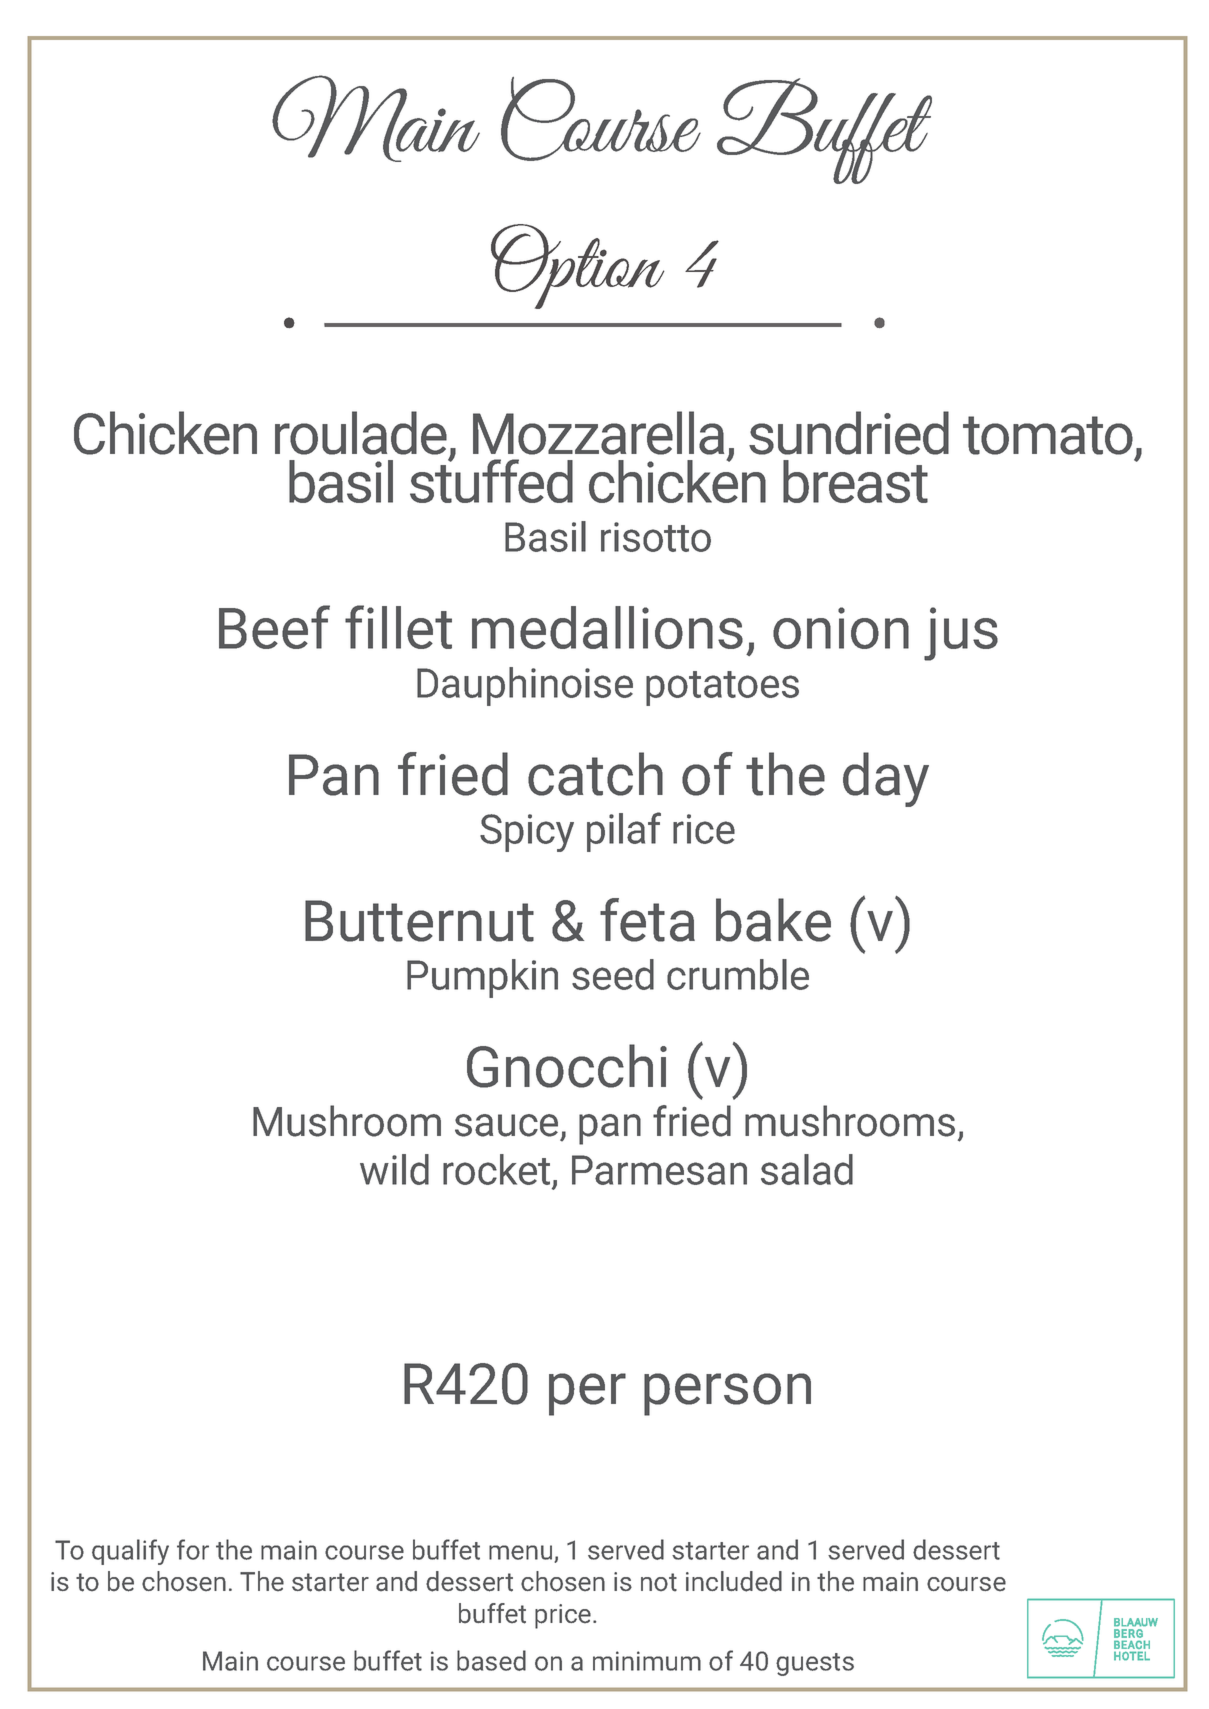 This page has width=1209, height=1709. I want to click on Option, so click(577, 266).
